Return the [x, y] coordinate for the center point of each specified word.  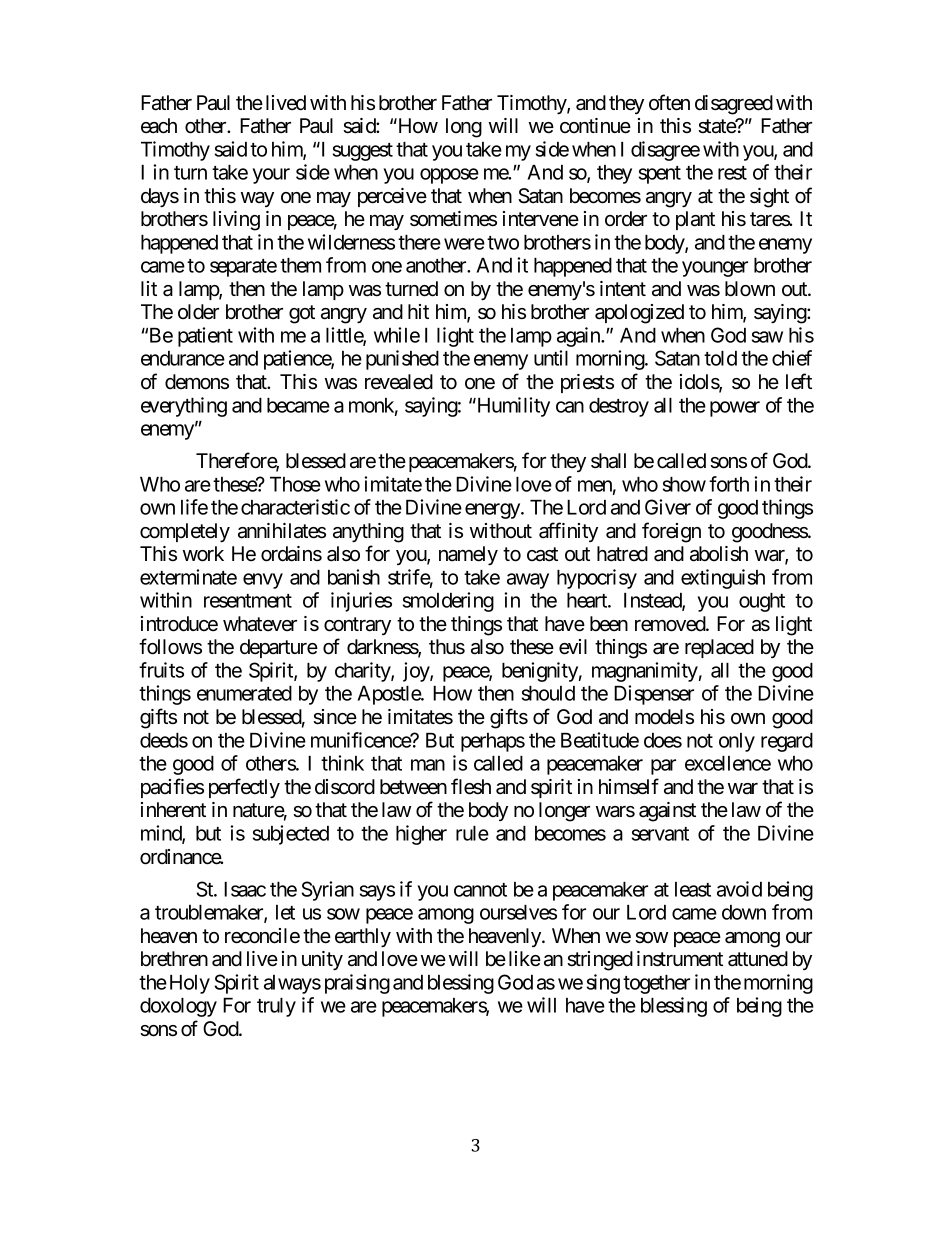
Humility [512, 407]
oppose [449, 176]
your [271, 176]
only [737, 742]
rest [732, 173]
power [735, 409]
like [525, 959]
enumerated [244, 693]
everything [184, 407]
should [548, 693]
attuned [758, 959]
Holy [190, 984]
